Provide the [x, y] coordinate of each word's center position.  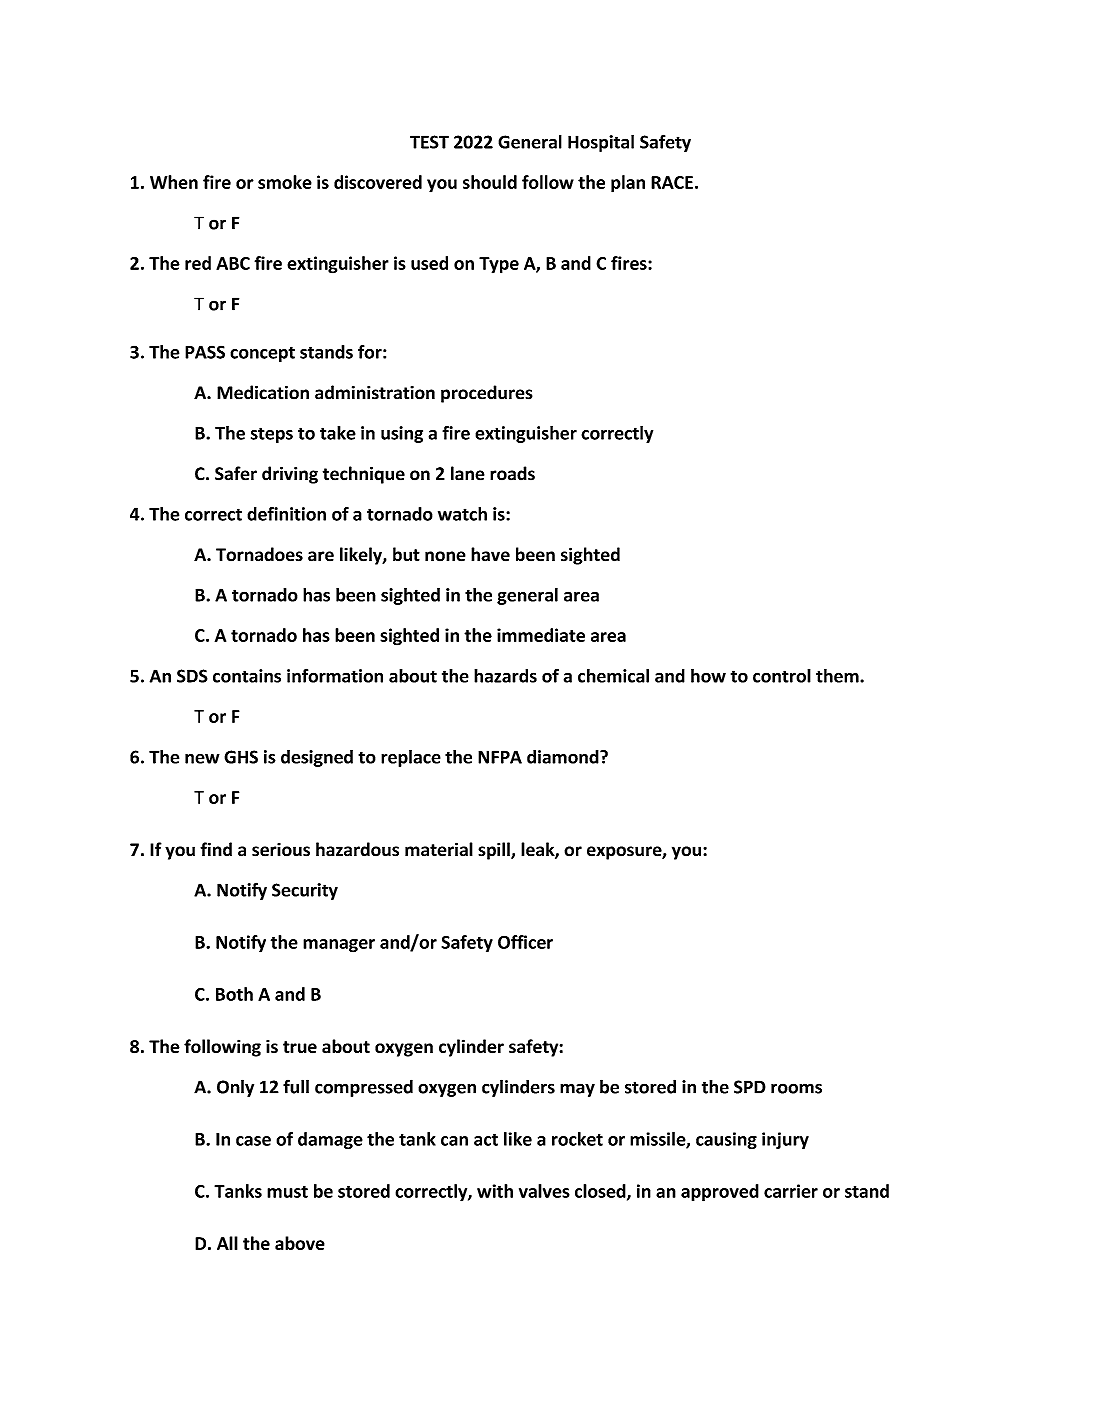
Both [234, 994]
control [782, 676]
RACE [672, 182]
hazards [505, 676]
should [490, 182]
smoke [285, 182]
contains [247, 676]
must [287, 1192]
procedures [487, 394]
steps [272, 435]
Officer [525, 942]
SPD [750, 1087]
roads [512, 473]
